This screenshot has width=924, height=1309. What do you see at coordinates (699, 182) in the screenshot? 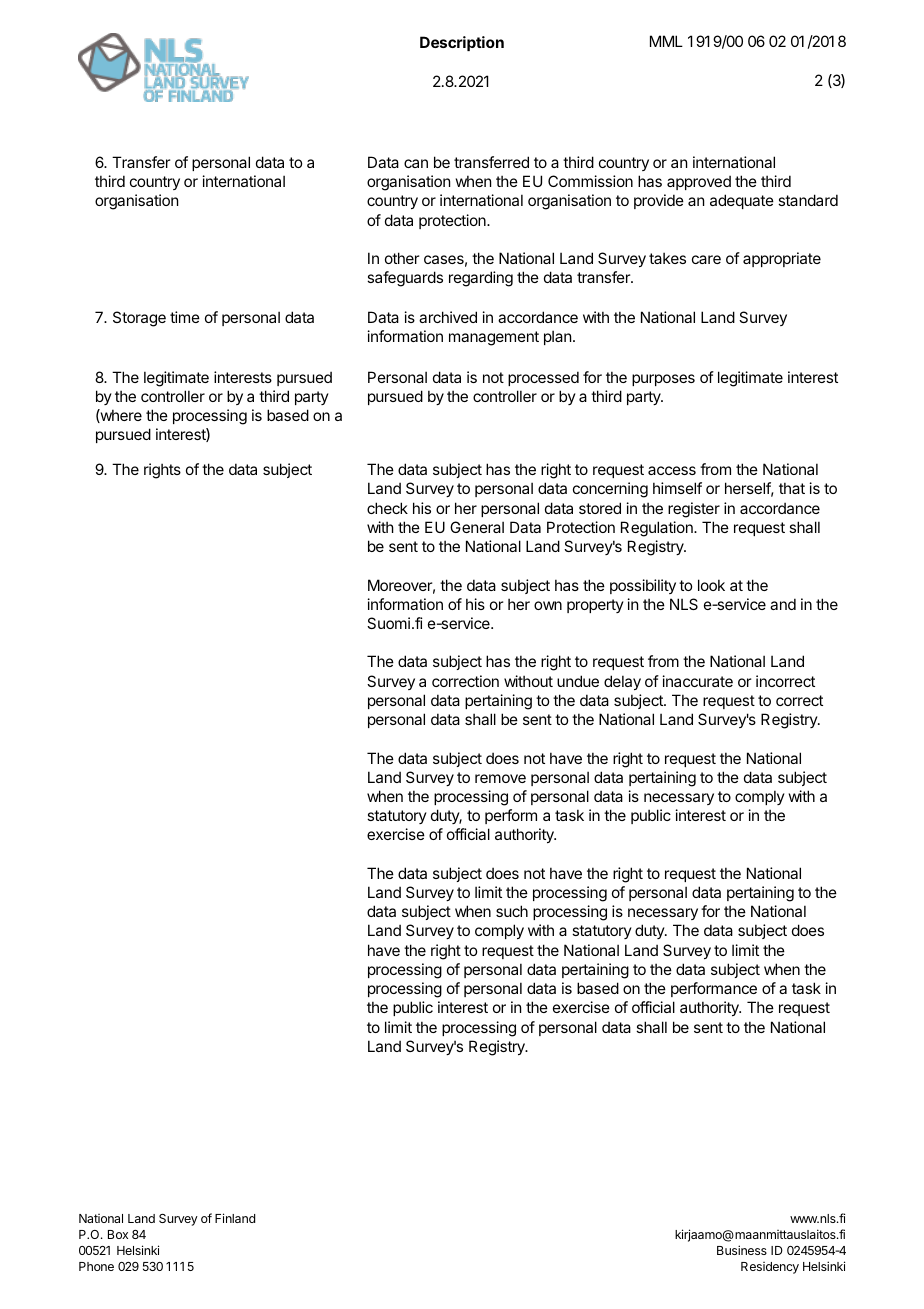
I see `approved` at bounding box center [699, 182].
